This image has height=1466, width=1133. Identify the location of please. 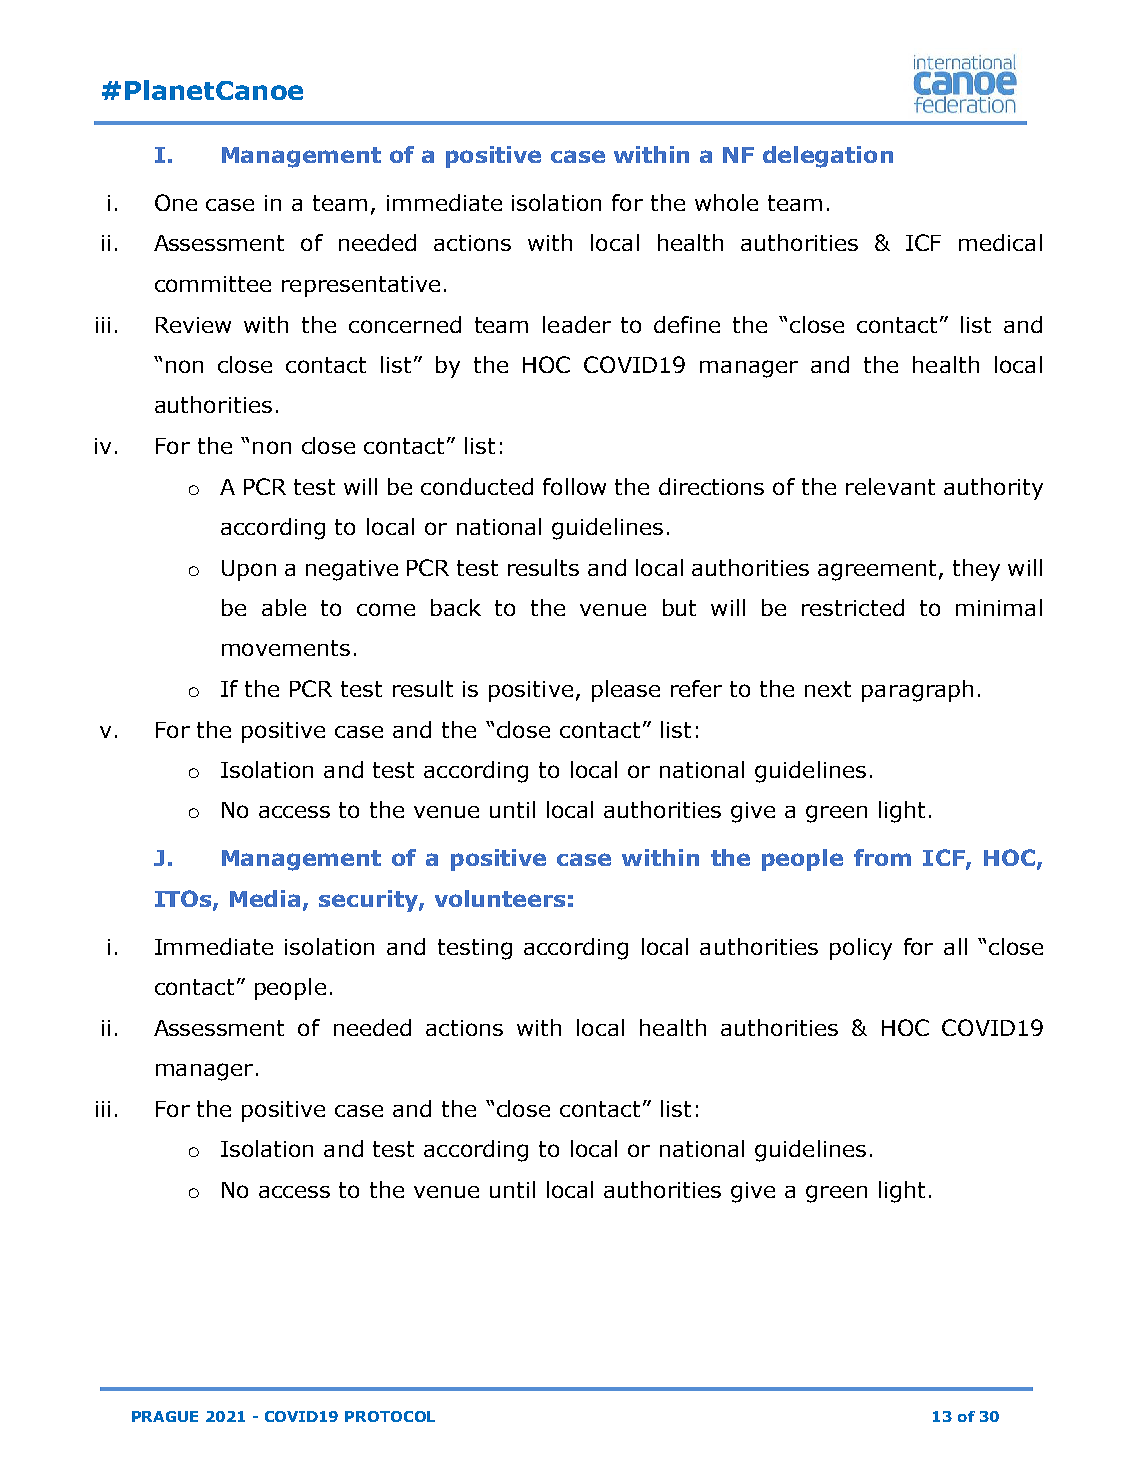
(626, 691).
